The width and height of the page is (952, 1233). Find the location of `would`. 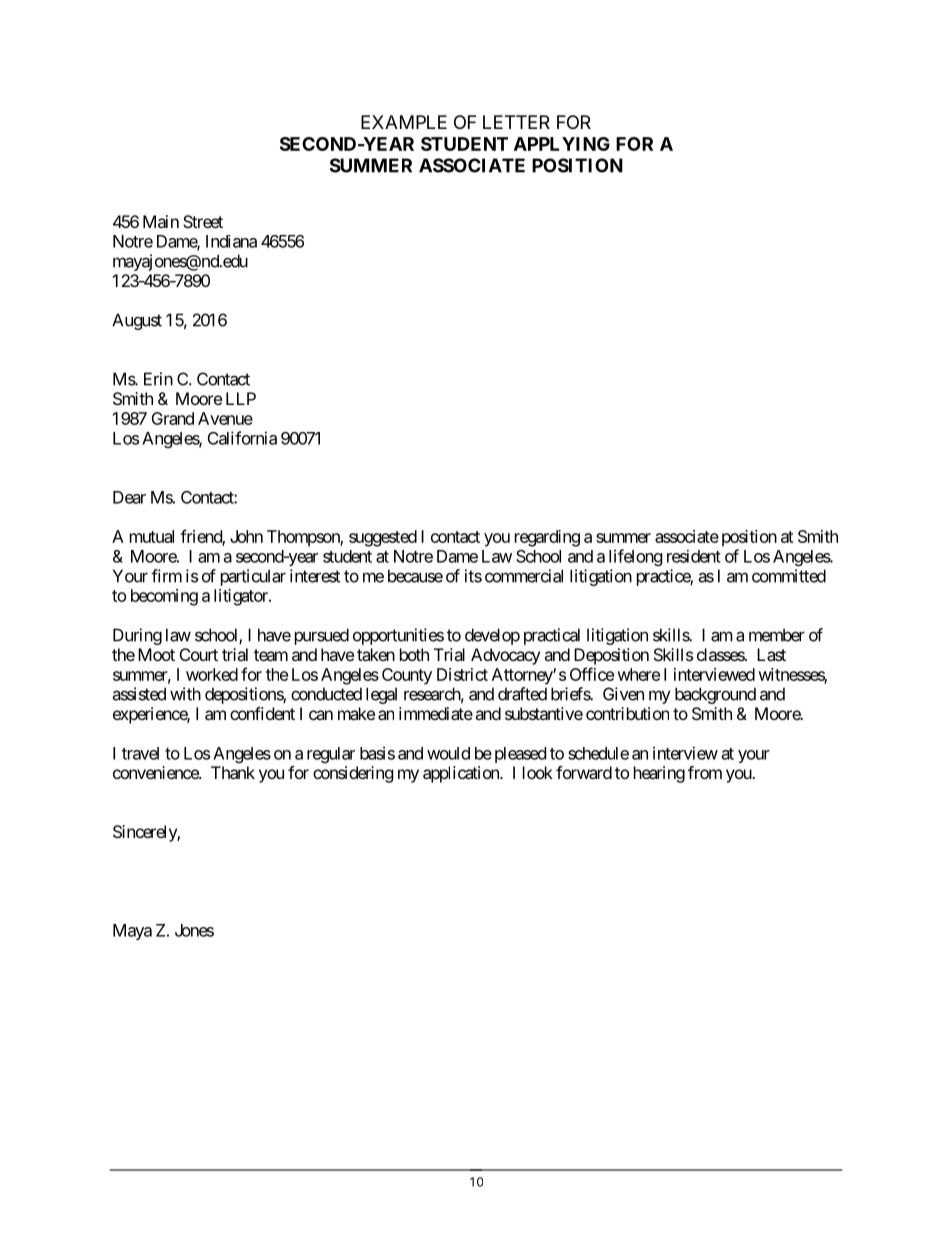

would is located at coordinates (448, 753).
